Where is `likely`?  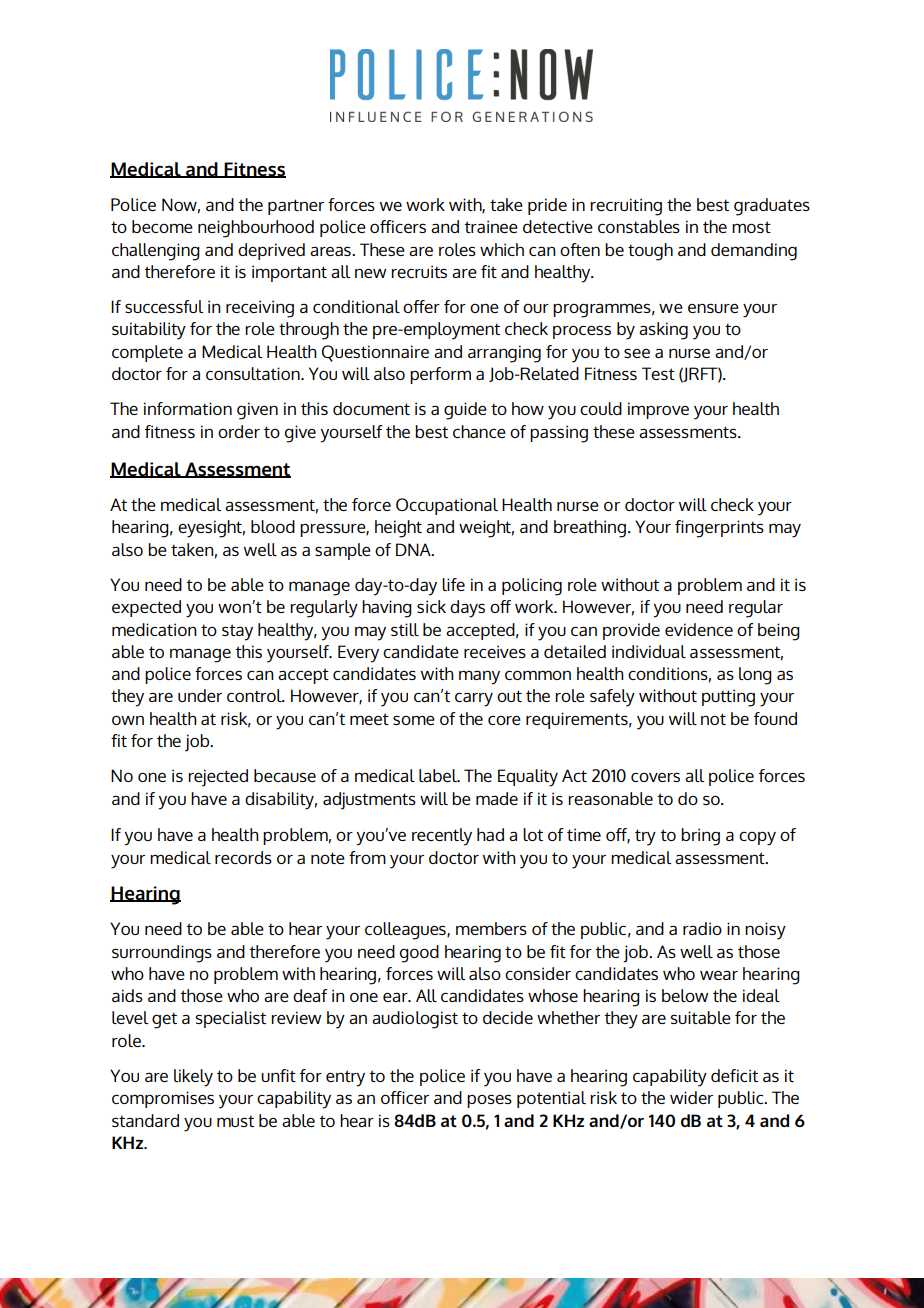
likely is located at coordinates (193, 1078).
